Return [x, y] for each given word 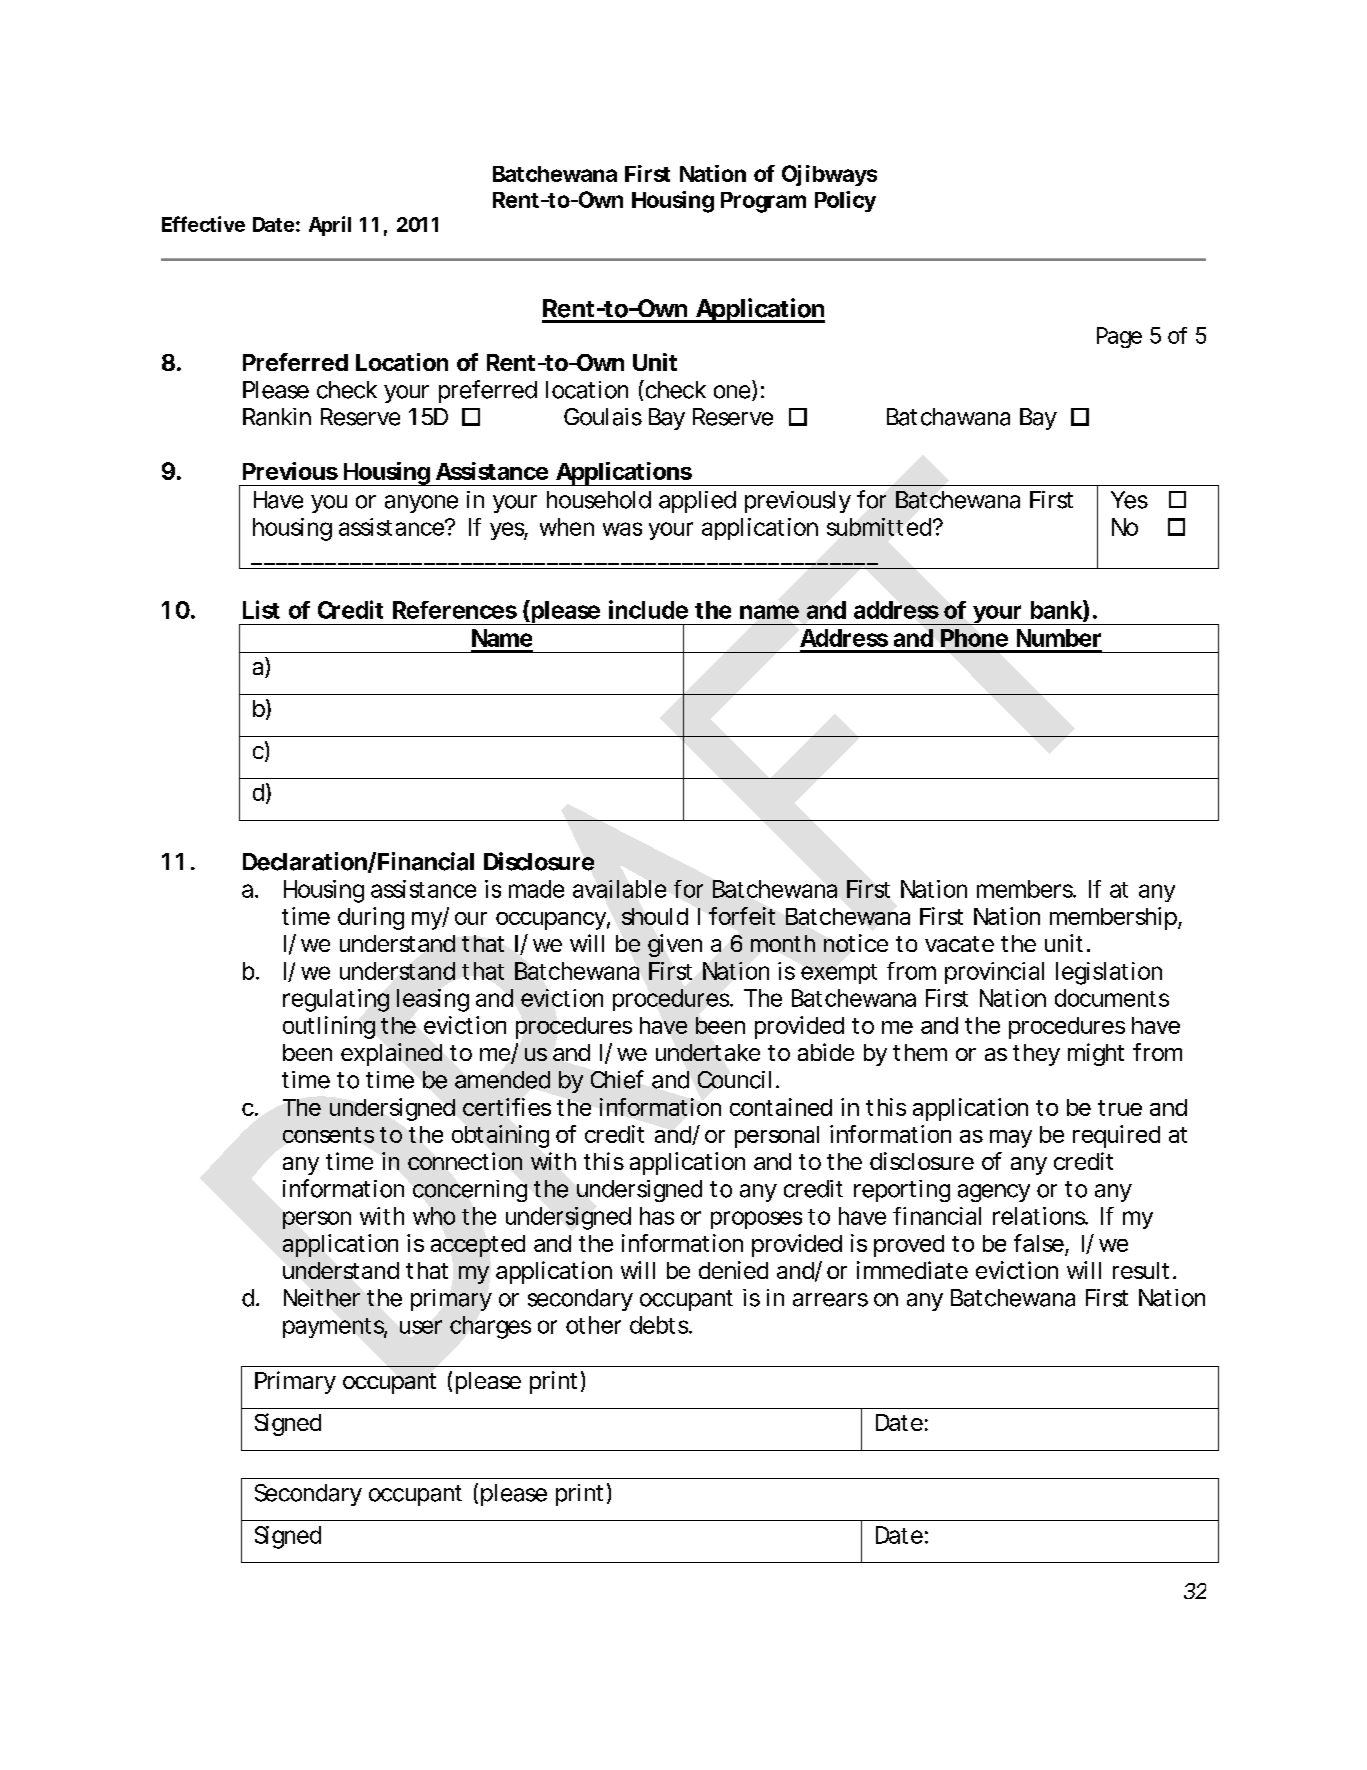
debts [660, 1325]
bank [1057, 610]
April [330, 226]
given [675, 945]
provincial [994, 973]
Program [763, 202]
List [261, 609]
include [648, 609]
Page [1119, 337]
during [371, 918]
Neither [322, 1298]
